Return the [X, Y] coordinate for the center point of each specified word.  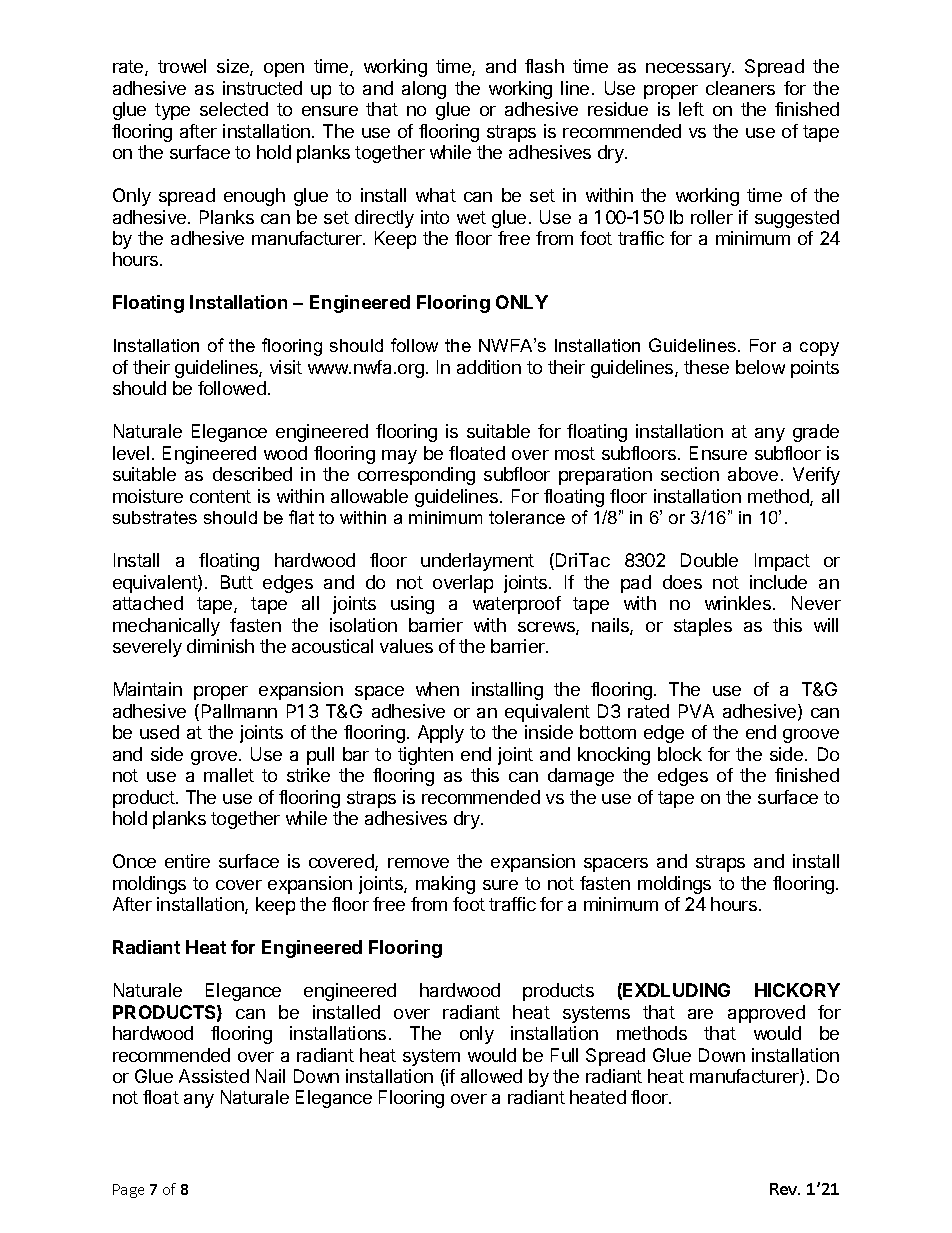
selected [234, 109]
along [424, 90]
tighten [425, 756]
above [753, 474]
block [680, 754]
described [252, 474]
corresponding [416, 476]
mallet [229, 775]
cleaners [740, 88]
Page [128, 1191]
